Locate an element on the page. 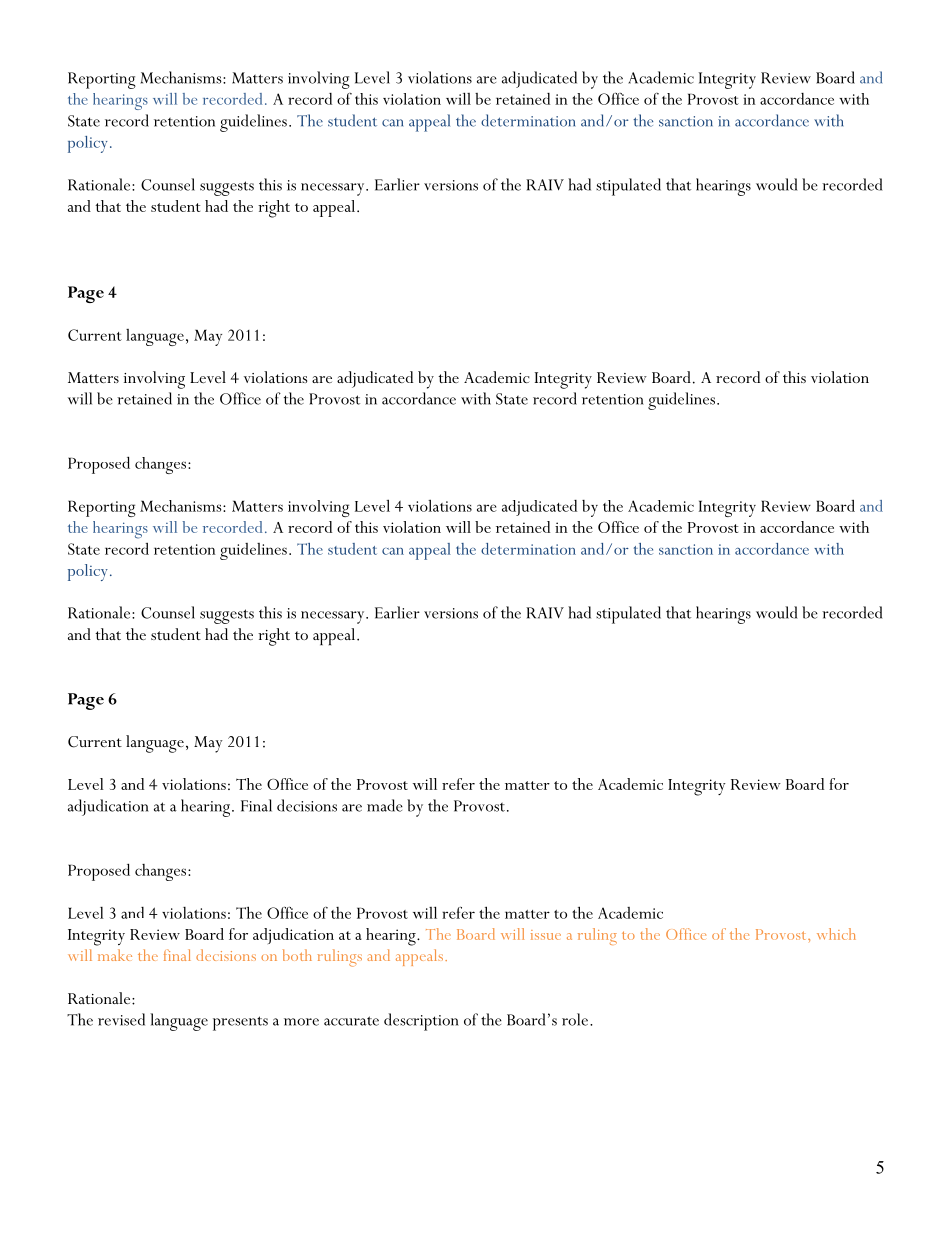 This document has width=952, height=1233. accurate is located at coordinates (351, 1021).
